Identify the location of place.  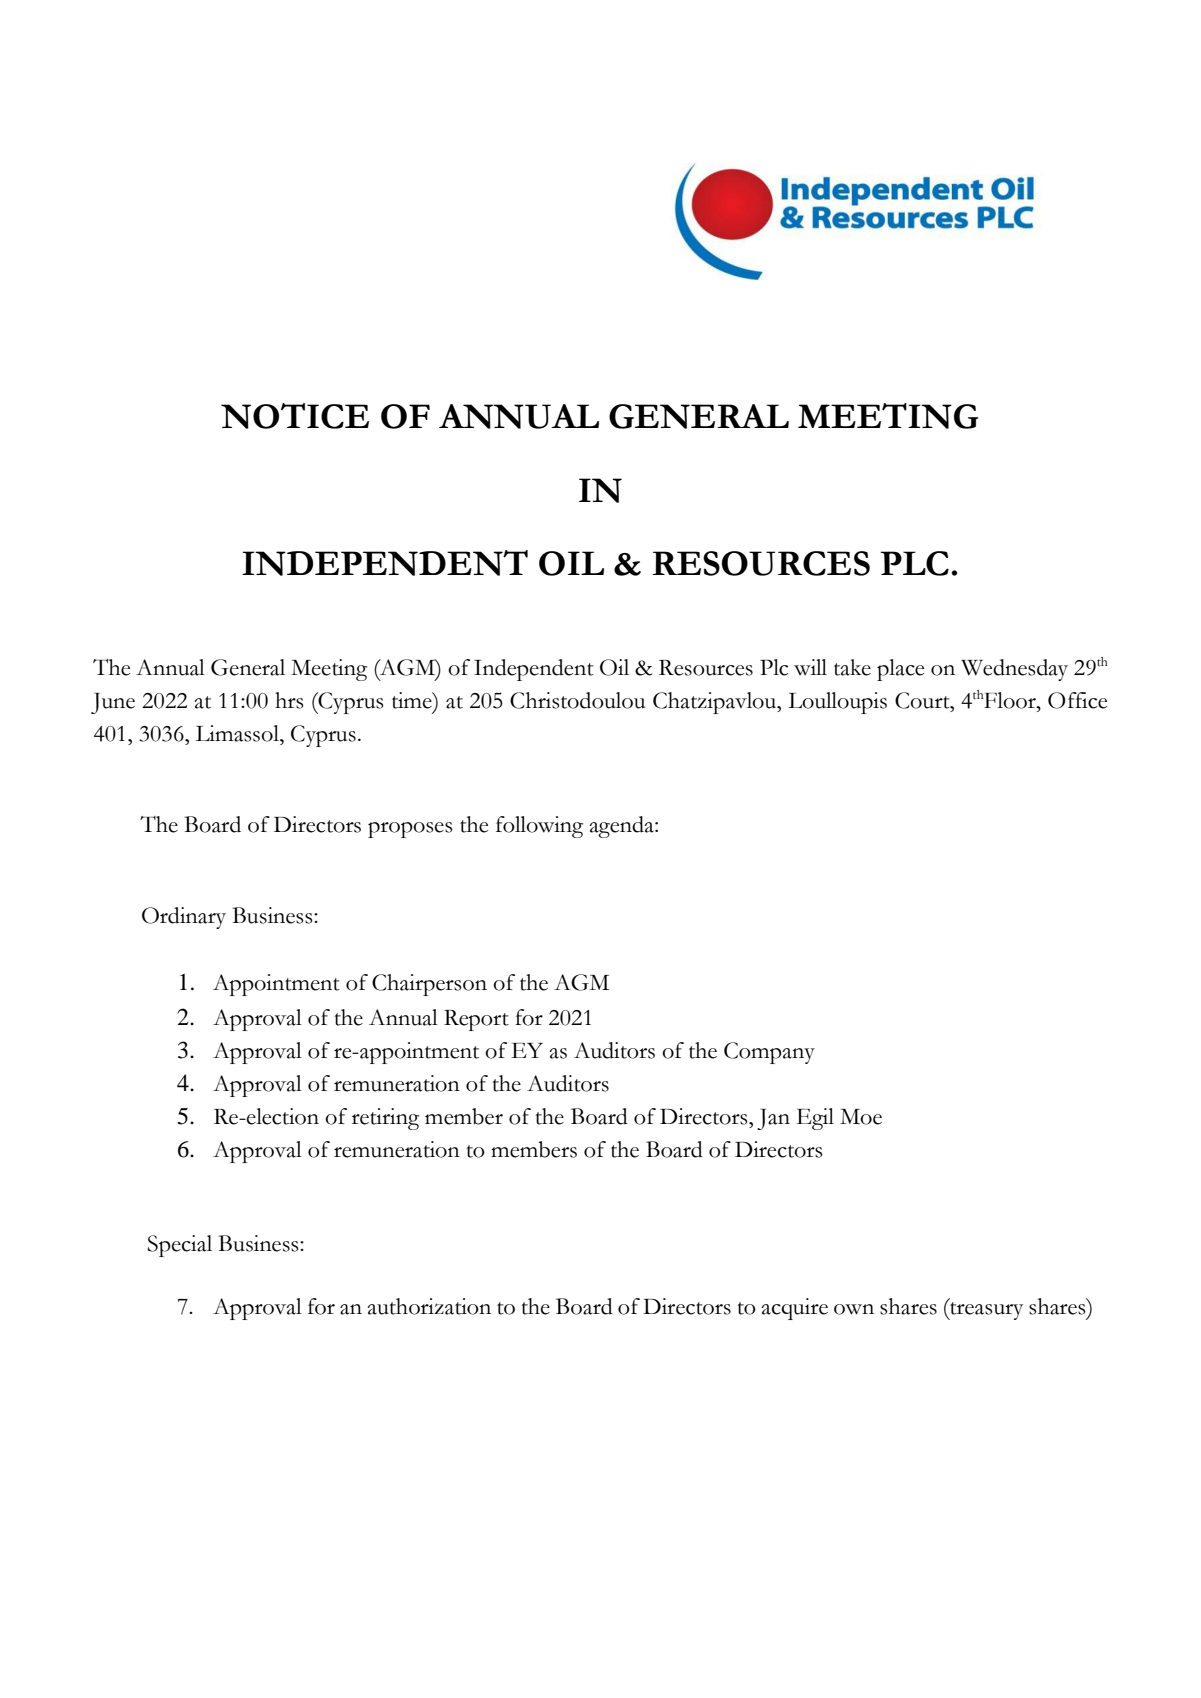
(900, 670).
